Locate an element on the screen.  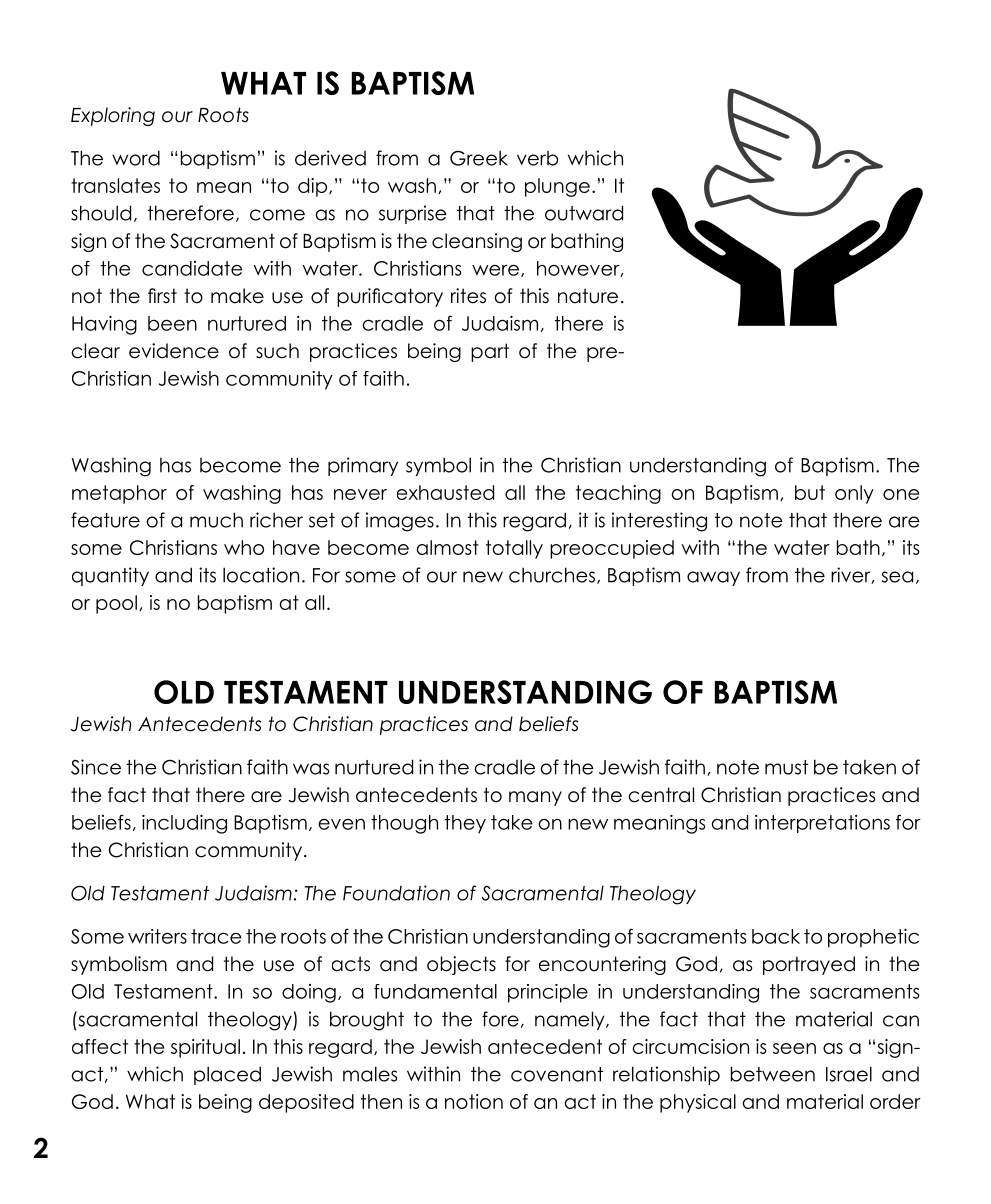
placed is located at coordinates (227, 1075).
